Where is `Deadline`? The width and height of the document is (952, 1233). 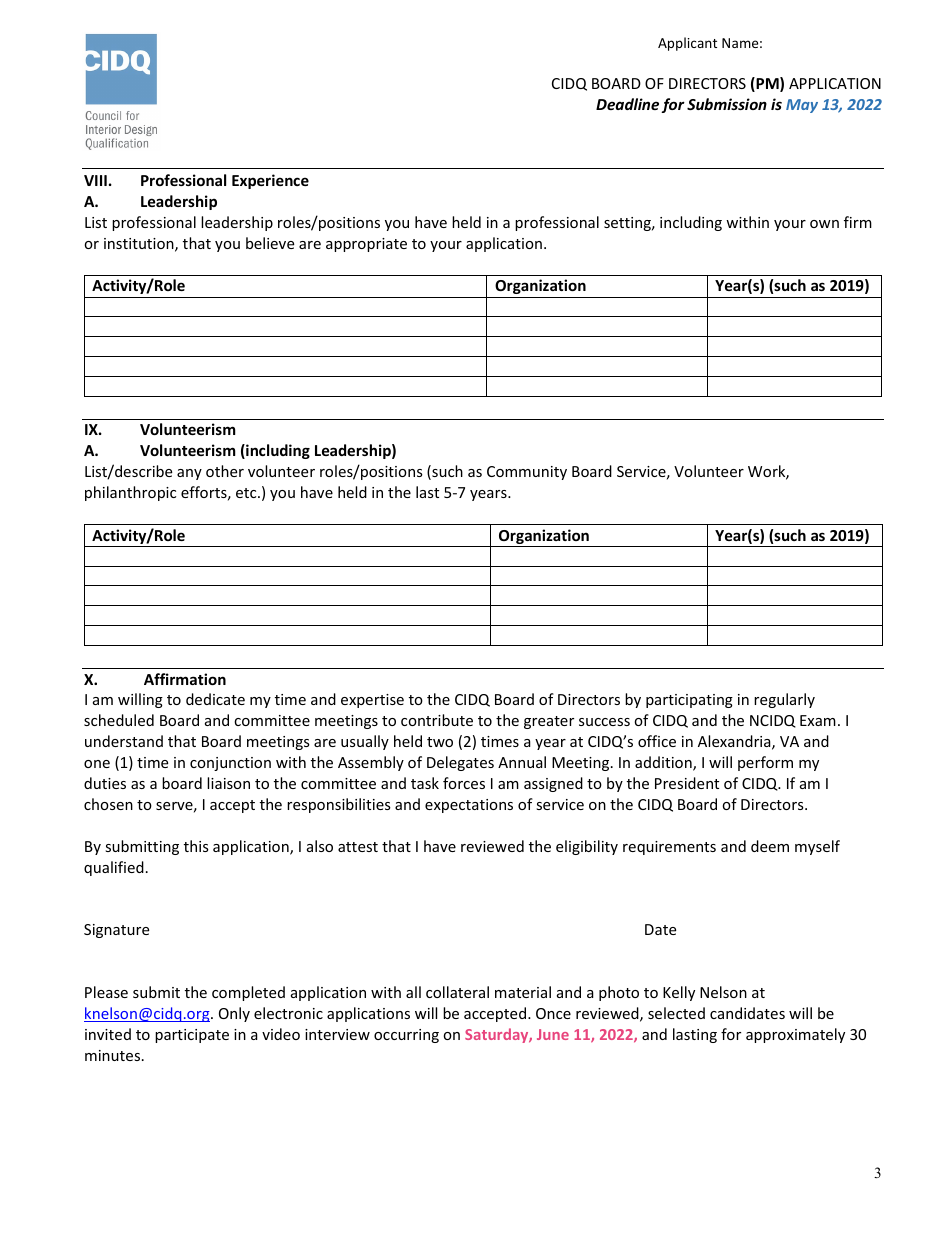
Deadline is located at coordinates (627, 104).
